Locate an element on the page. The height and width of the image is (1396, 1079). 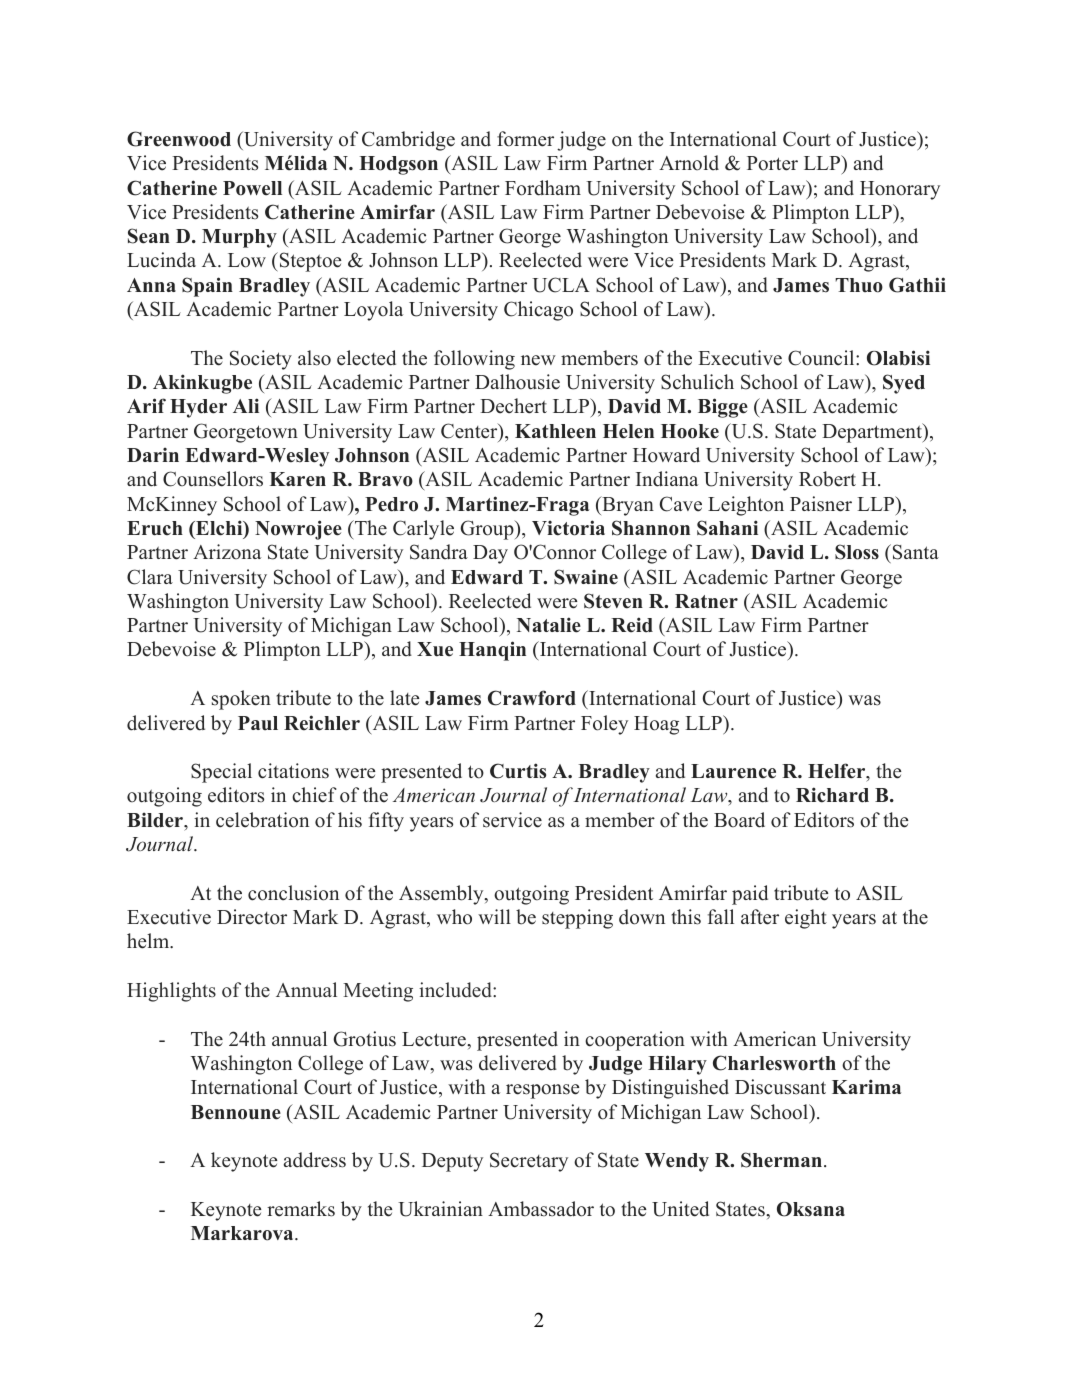
Fordham is located at coordinates (543, 188).
